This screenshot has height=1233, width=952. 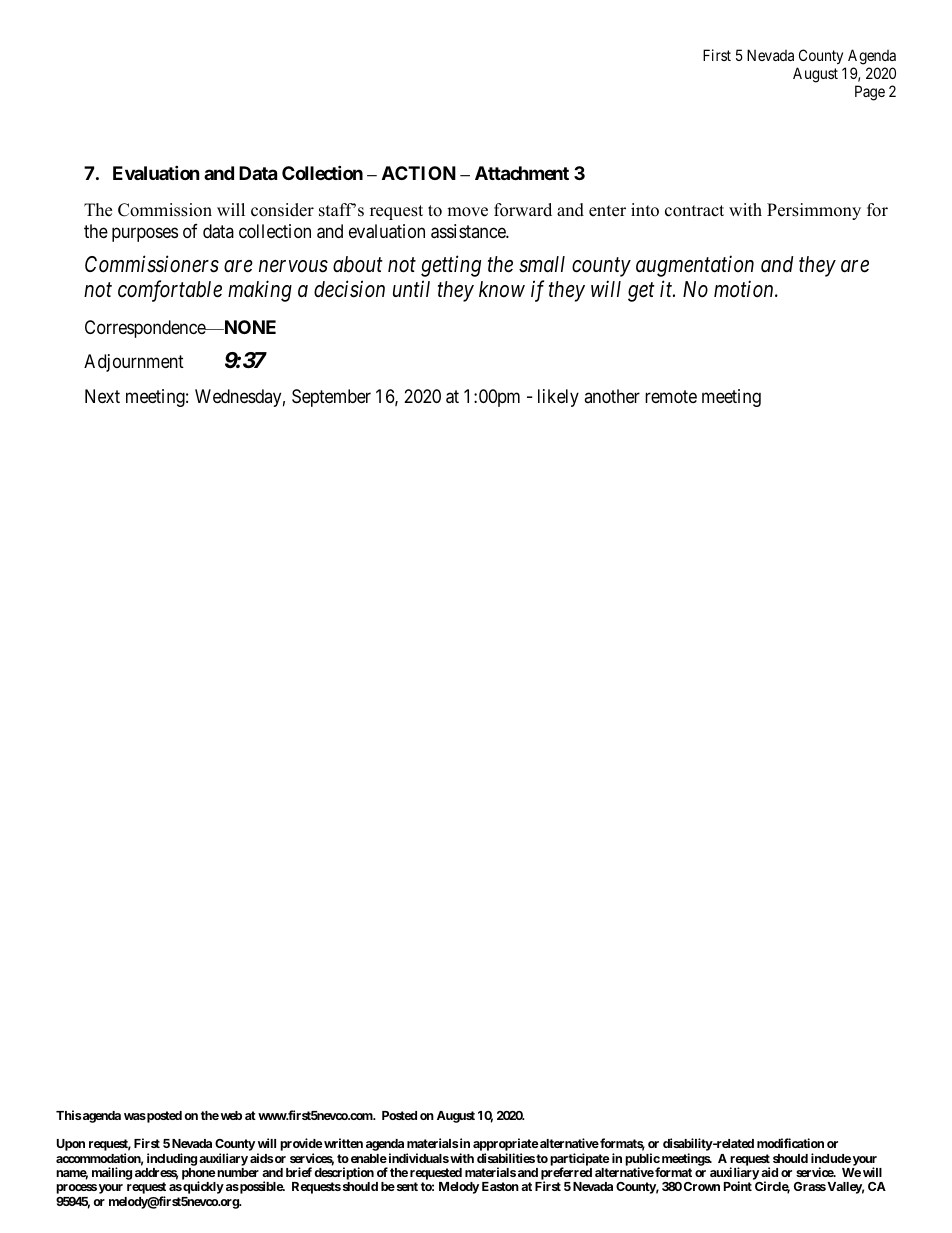 I want to click on web, so click(x=231, y=1115).
